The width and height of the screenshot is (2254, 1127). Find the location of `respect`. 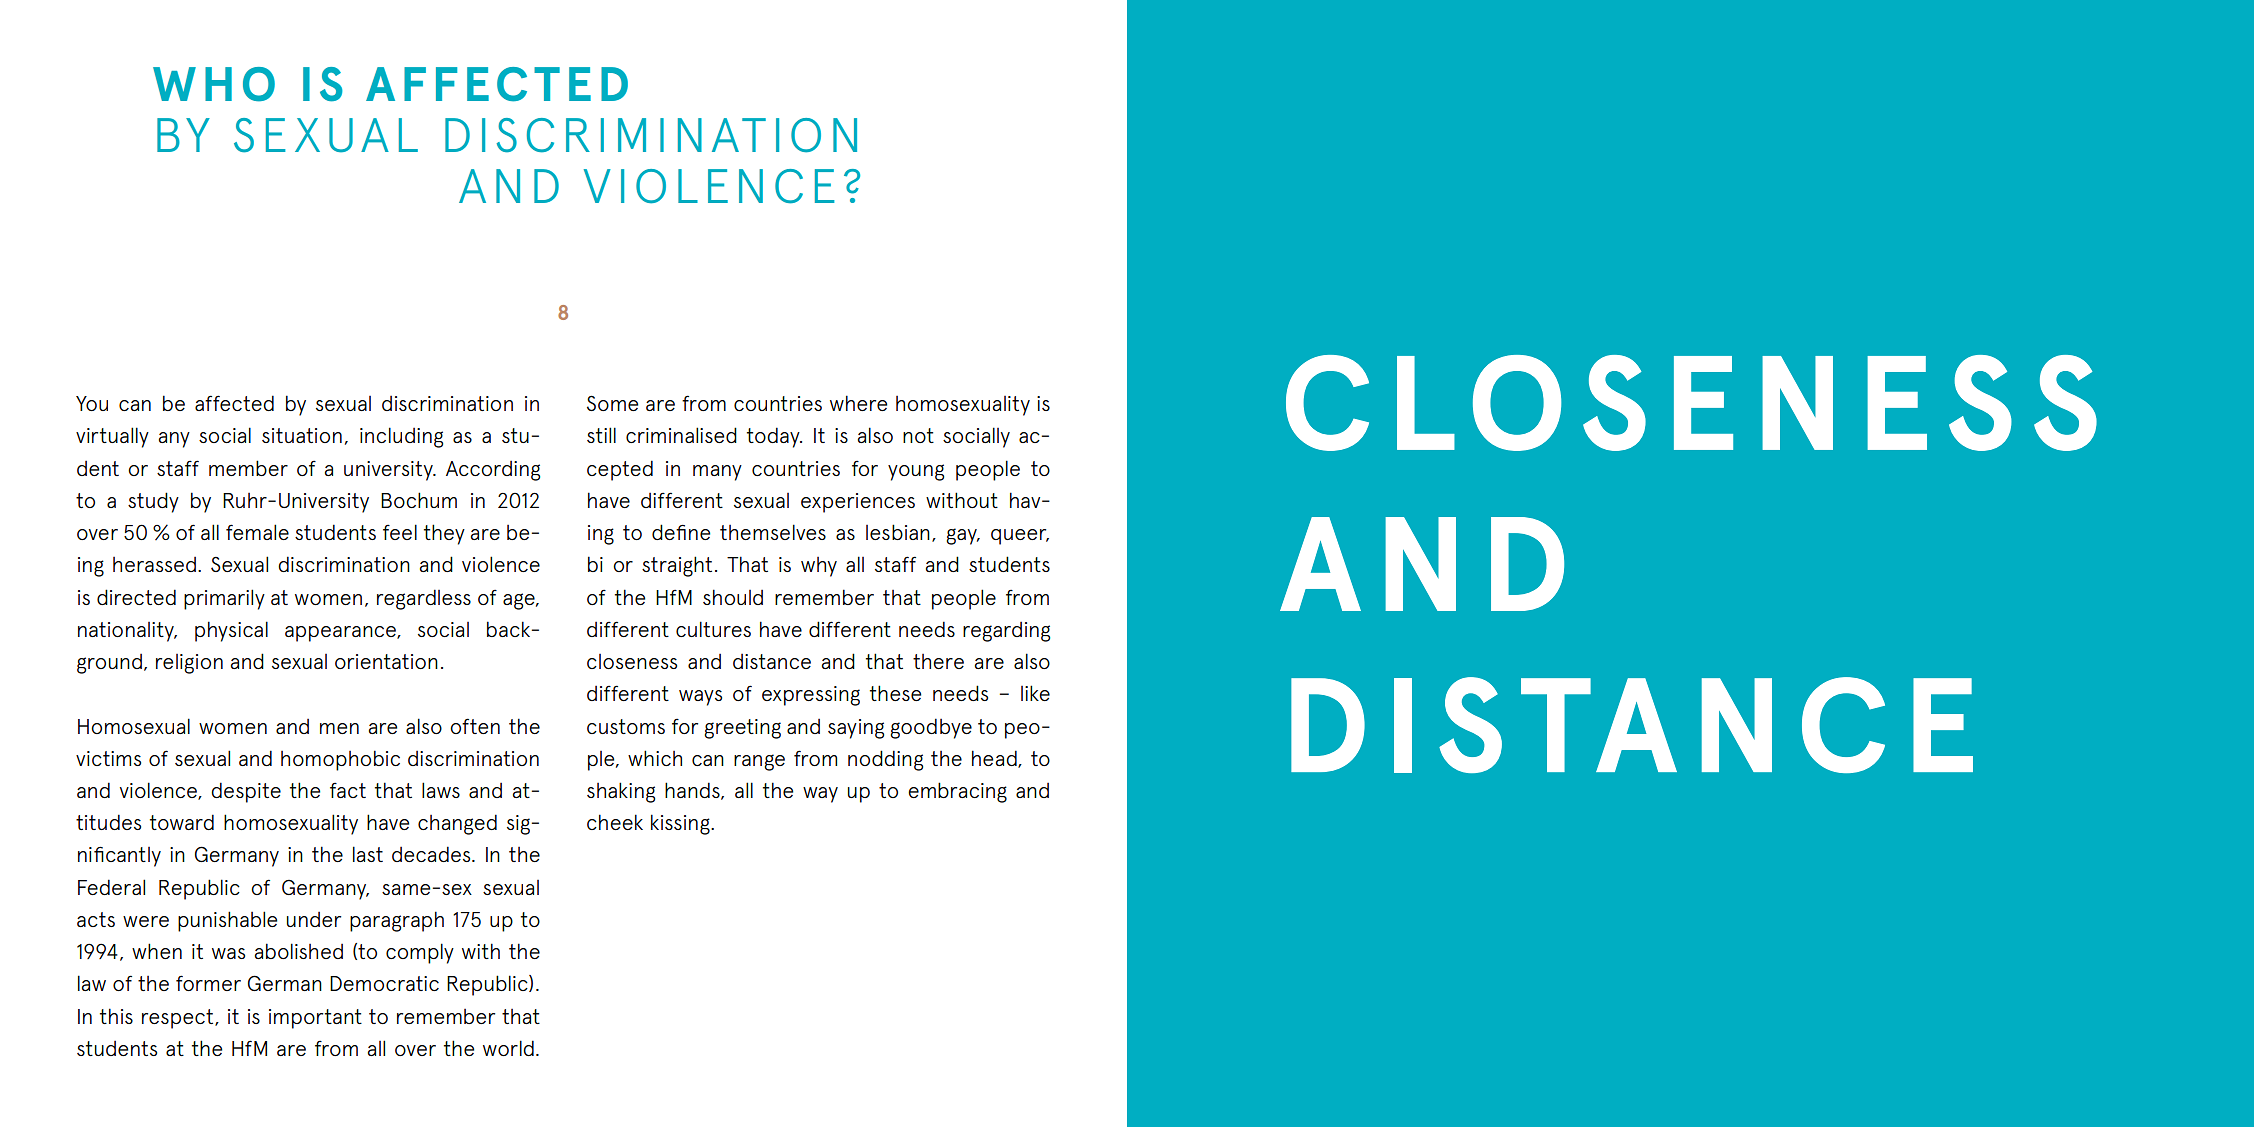

respect is located at coordinates (179, 1019).
